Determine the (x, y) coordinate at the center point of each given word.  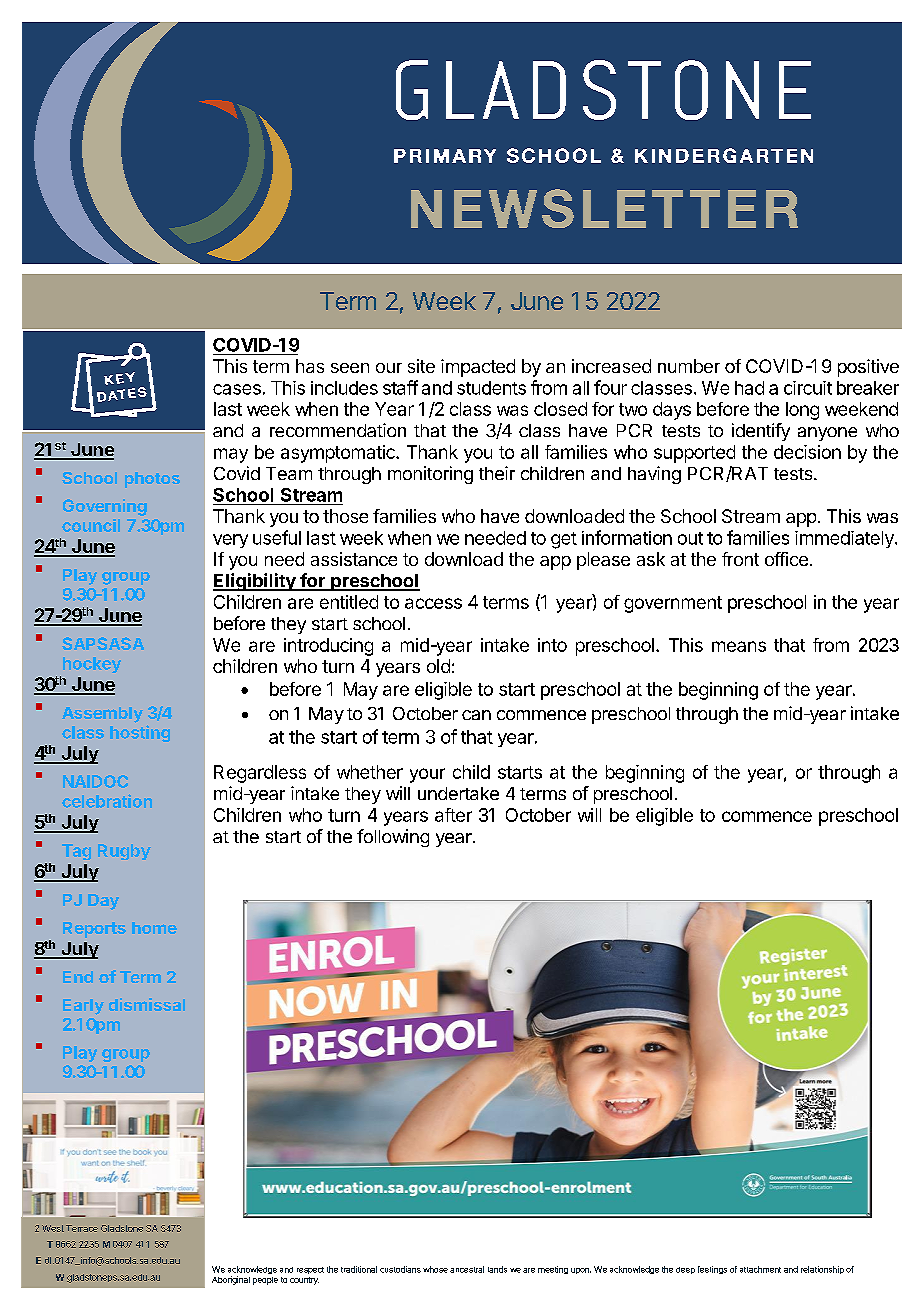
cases (237, 389)
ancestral (467, 1269)
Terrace (82, 1228)
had (749, 388)
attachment (760, 1269)
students (491, 388)
